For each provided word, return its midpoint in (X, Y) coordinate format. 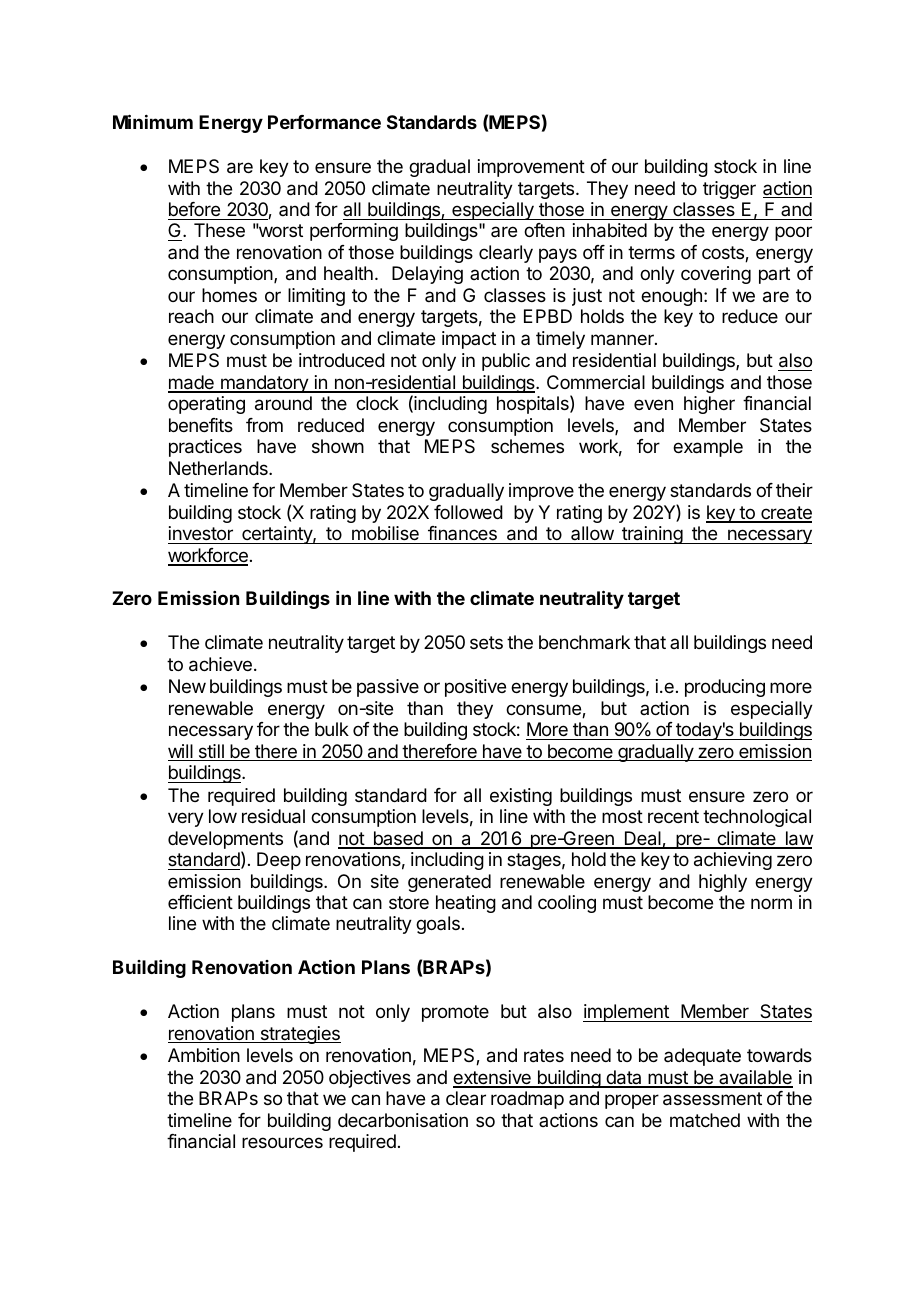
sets (486, 642)
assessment (712, 1099)
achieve (220, 664)
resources (282, 1142)
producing (725, 688)
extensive (493, 1078)
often (544, 230)
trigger (729, 190)
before (194, 209)
